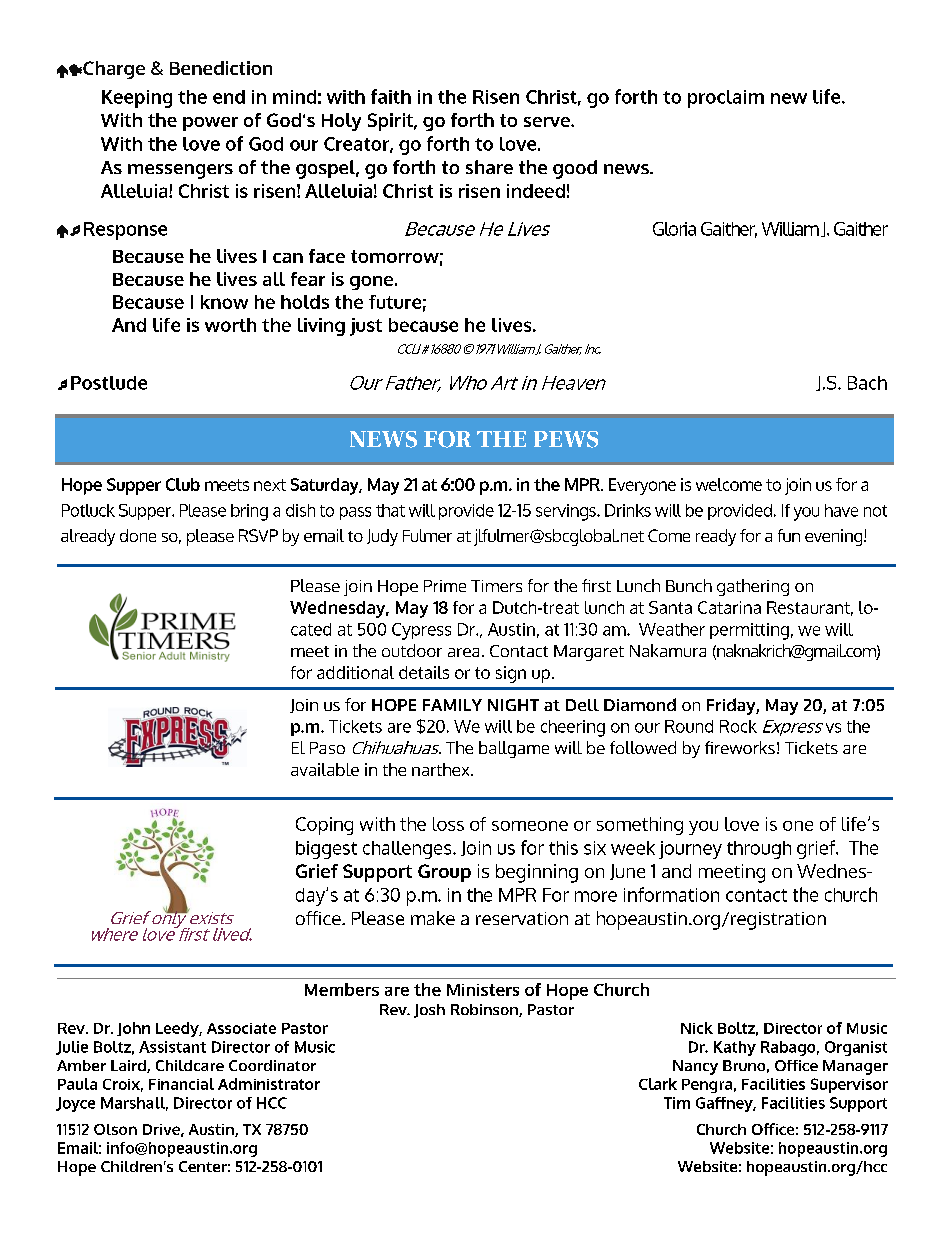 The image size is (952, 1233). I want to click on Paso, so click(327, 748).
